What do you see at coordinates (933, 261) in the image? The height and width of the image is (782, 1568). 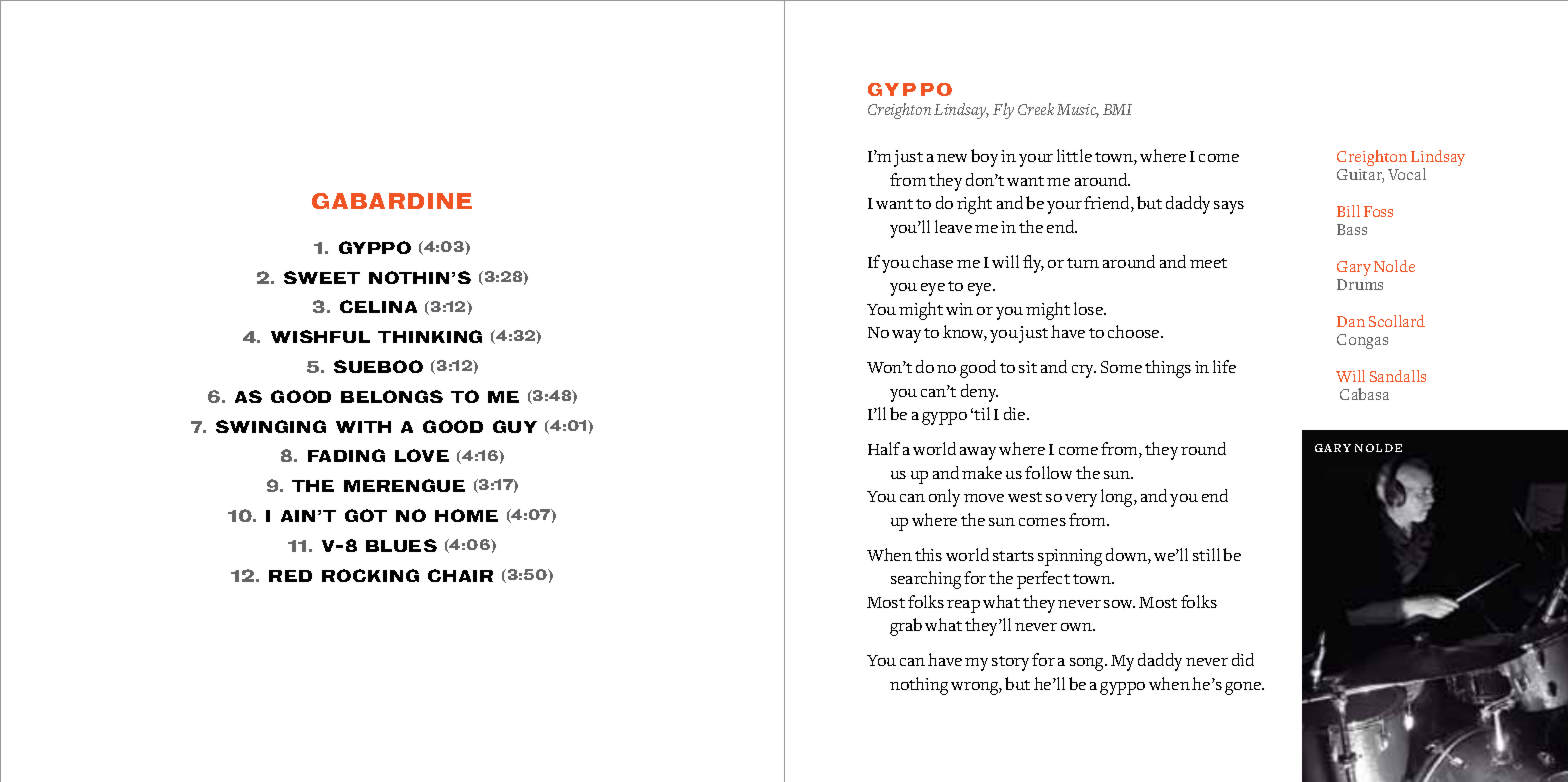 I see `chase` at bounding box center [933, 261].
